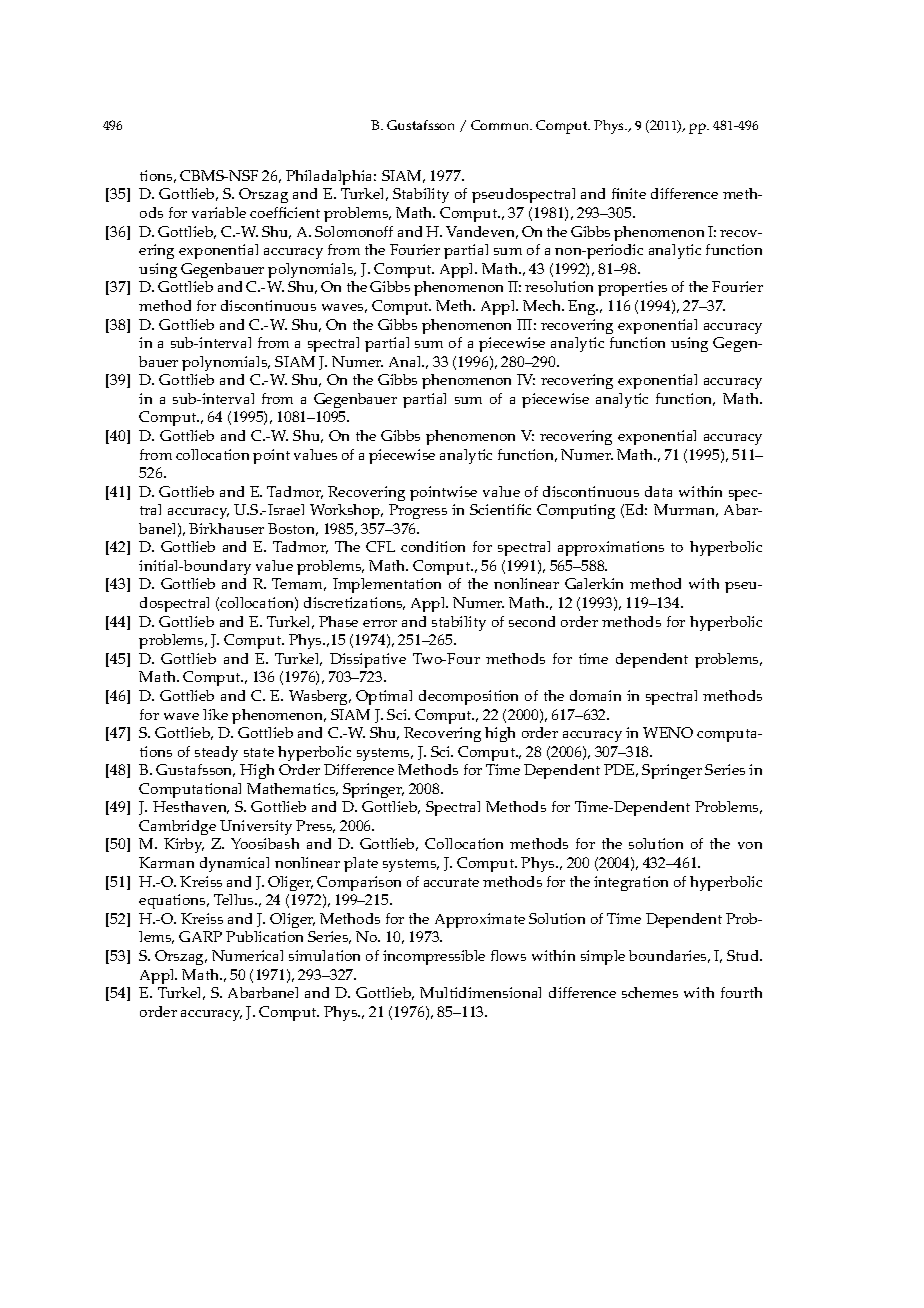 The height and width of the screenshot is (1308, 924). I want to click on Boston, so click(293, 529).
